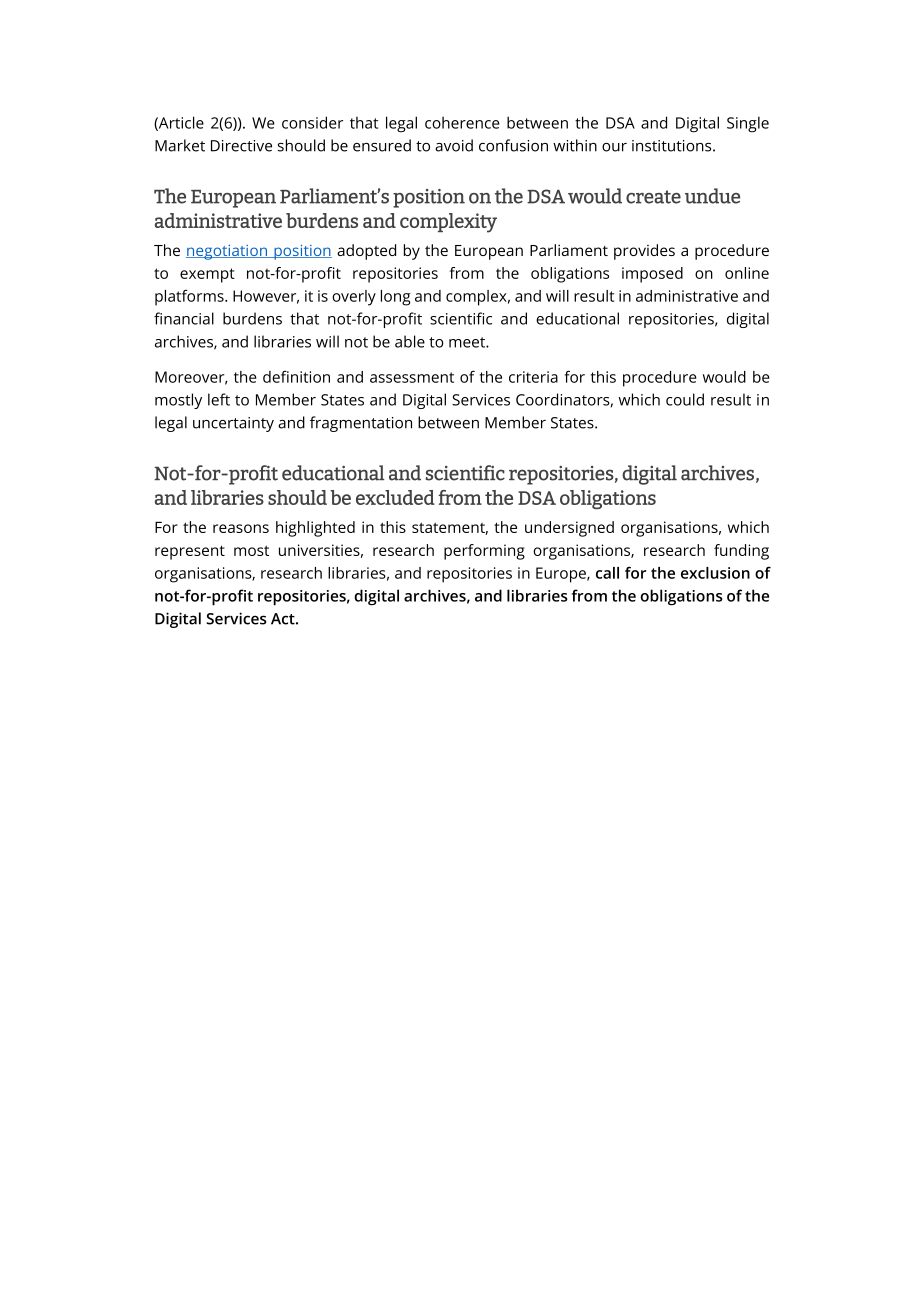 Image resolution: width=924 pixels, height=1308 pixels. I want to click on avoid, so click(454, 145).
